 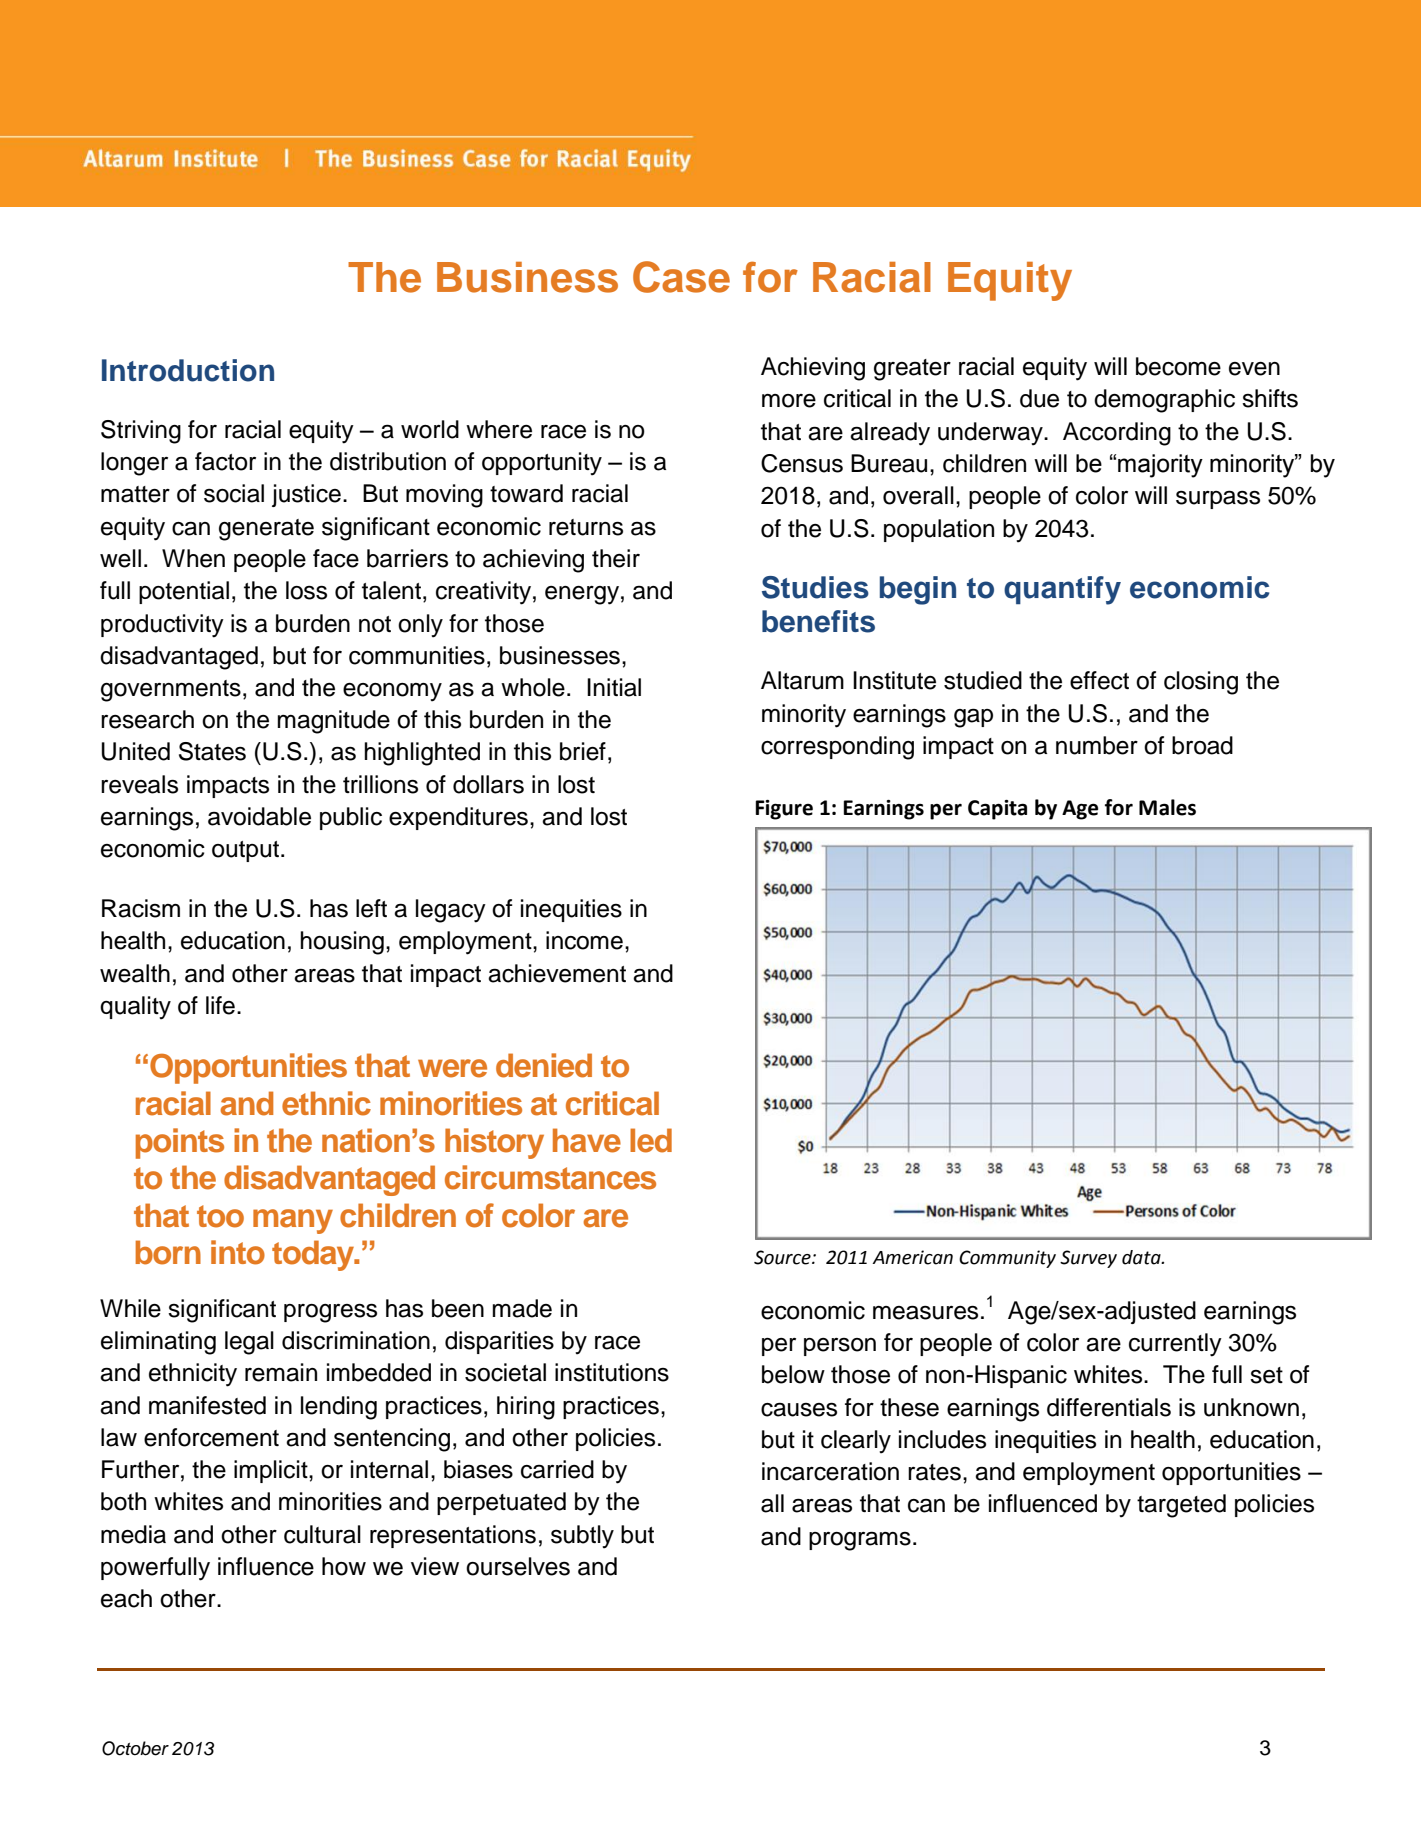 What do you see at coordinates (180, 1143) in the image?
I see `points` at bounding box center [180, 1143].
